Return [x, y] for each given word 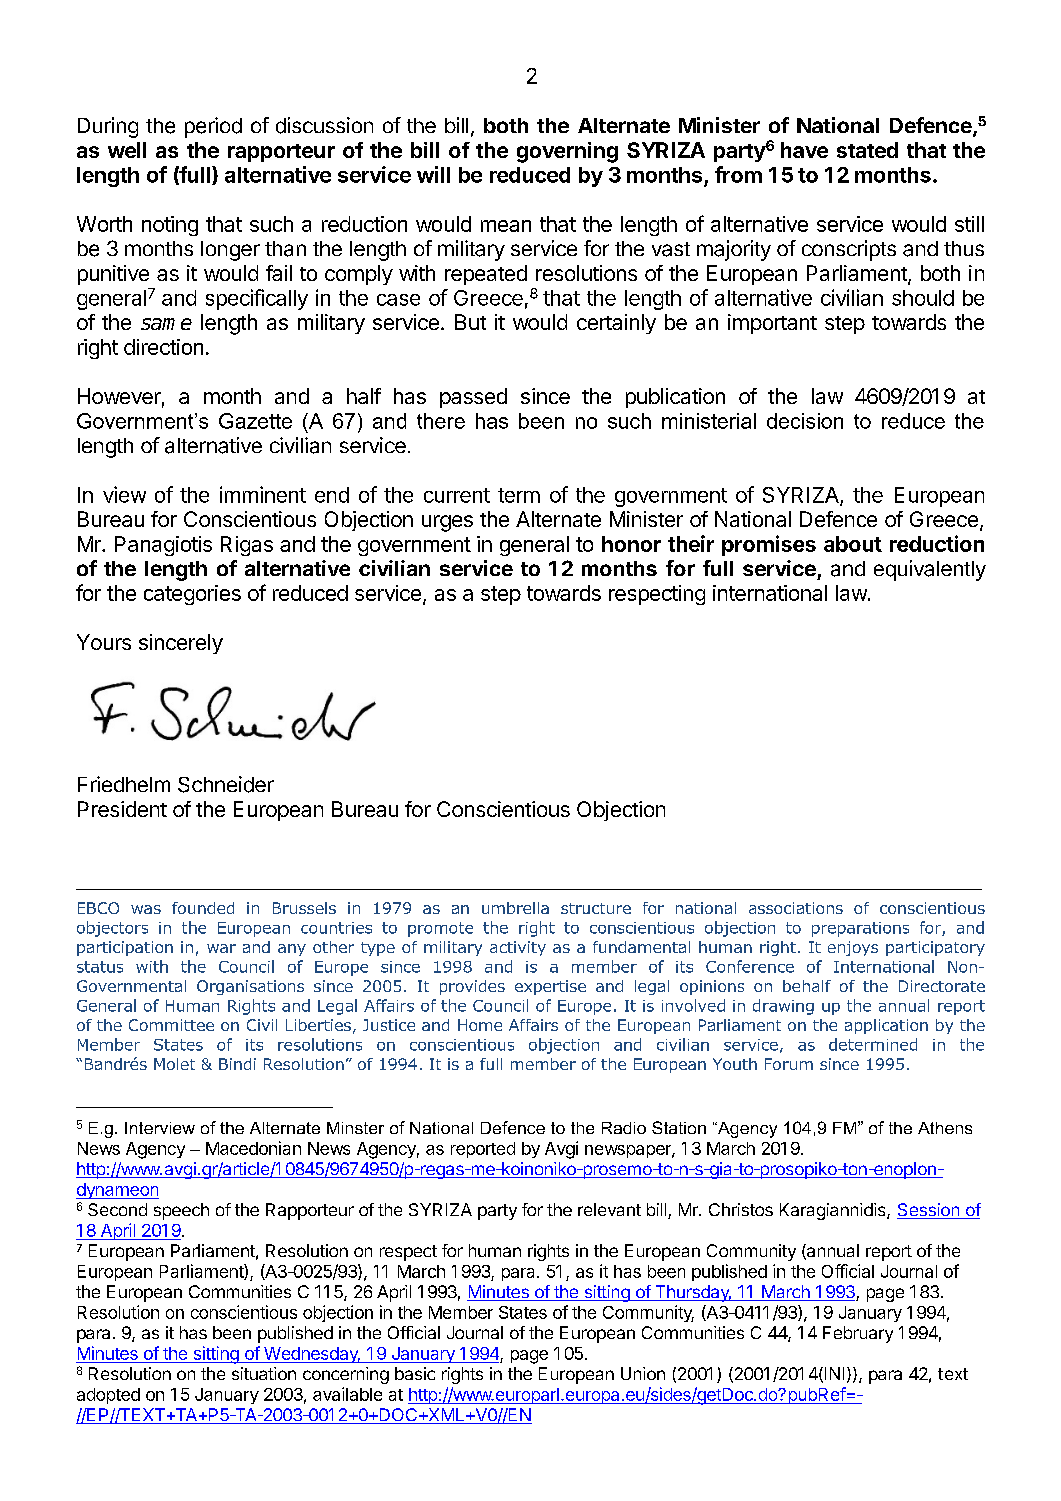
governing [567, 152]
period [213, 127]
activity [518, 948]
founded [203, 908]
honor [631, 544]
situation [264, 1373]
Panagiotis [163, 546]
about [853, 544]
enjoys [853, 948]
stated [867, 150]
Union [643, 1373]
